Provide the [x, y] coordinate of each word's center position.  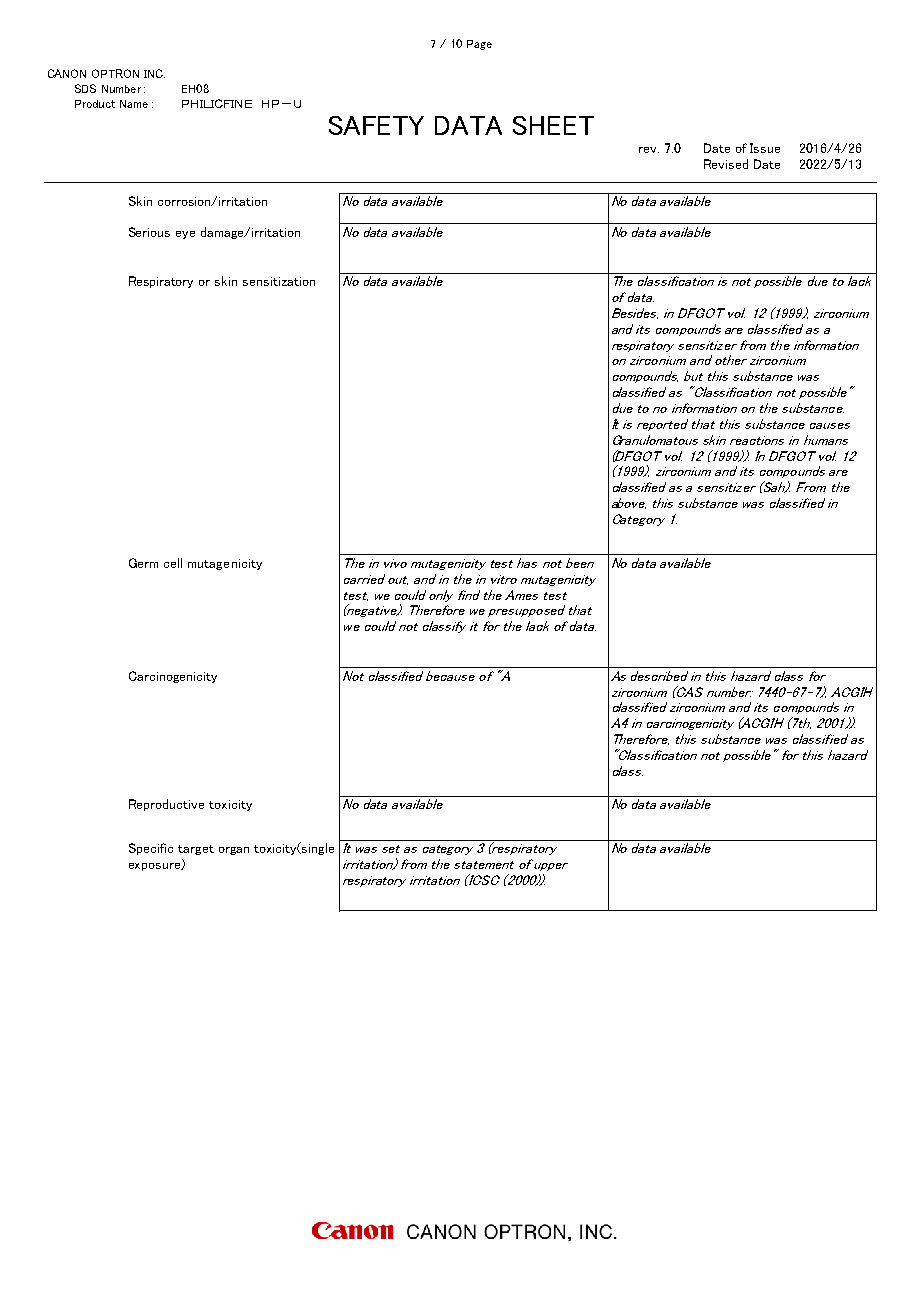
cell [173, 563]
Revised [726, 164]
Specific [151, 849]
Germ [143, 563]
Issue [765, 148]
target [196, 850]
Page [479, 45]
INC [154, 73]
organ [234, 851]
